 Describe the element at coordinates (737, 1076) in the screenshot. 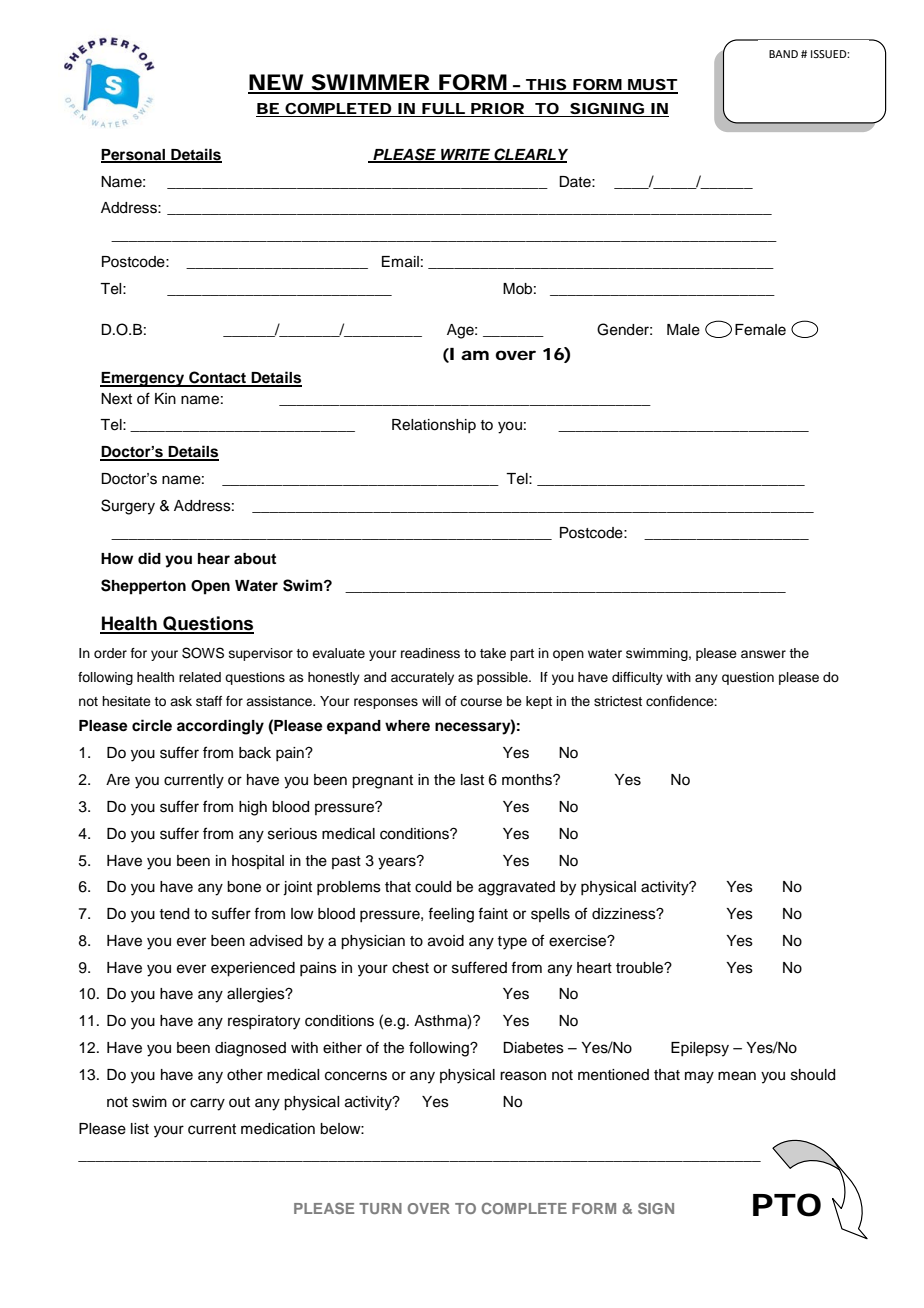

I see `mean` at that location.
